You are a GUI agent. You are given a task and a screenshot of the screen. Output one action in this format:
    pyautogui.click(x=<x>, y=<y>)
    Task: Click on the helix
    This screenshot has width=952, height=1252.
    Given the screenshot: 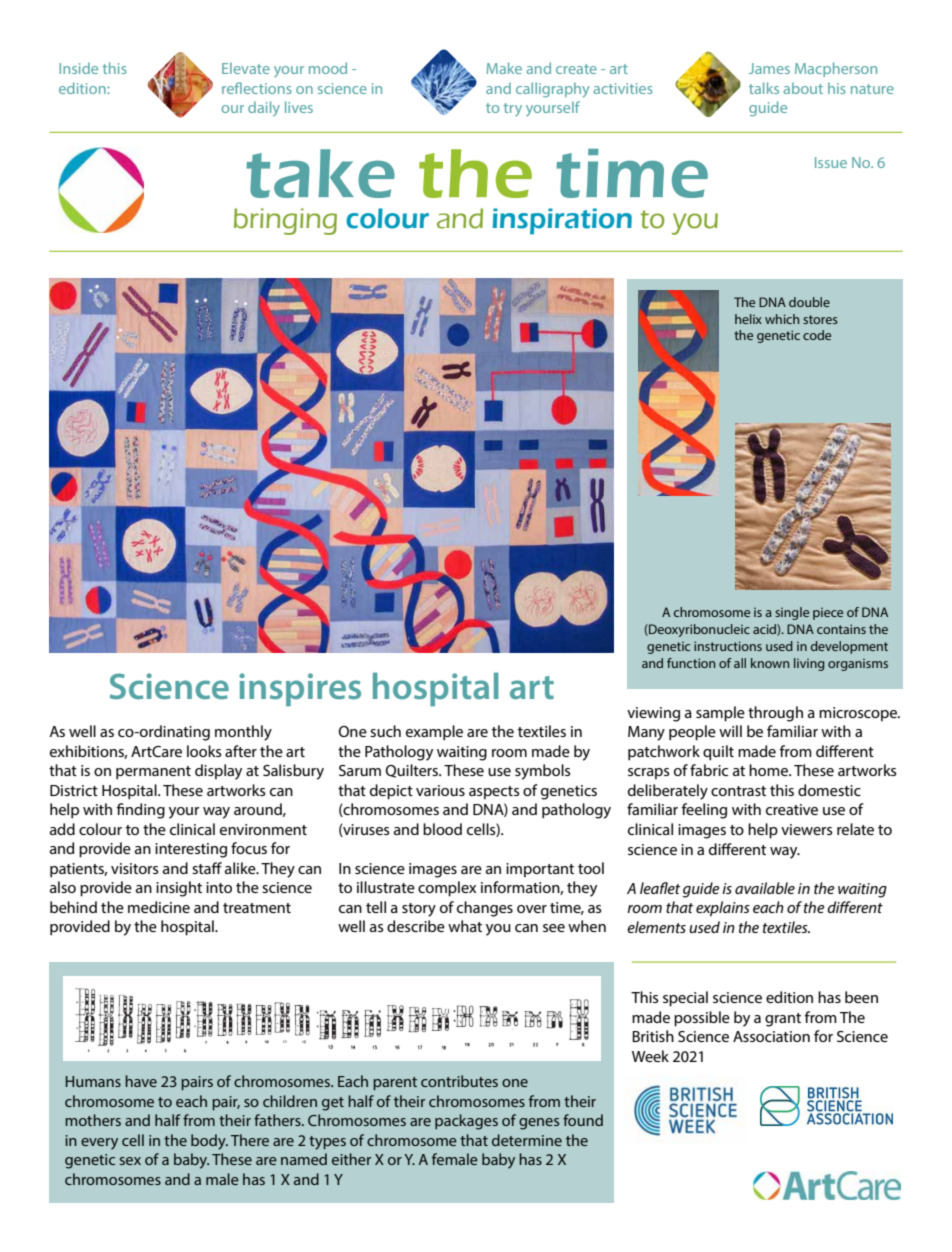 What is the action you would take?
    pyautogui.click(x=748, y=319)
